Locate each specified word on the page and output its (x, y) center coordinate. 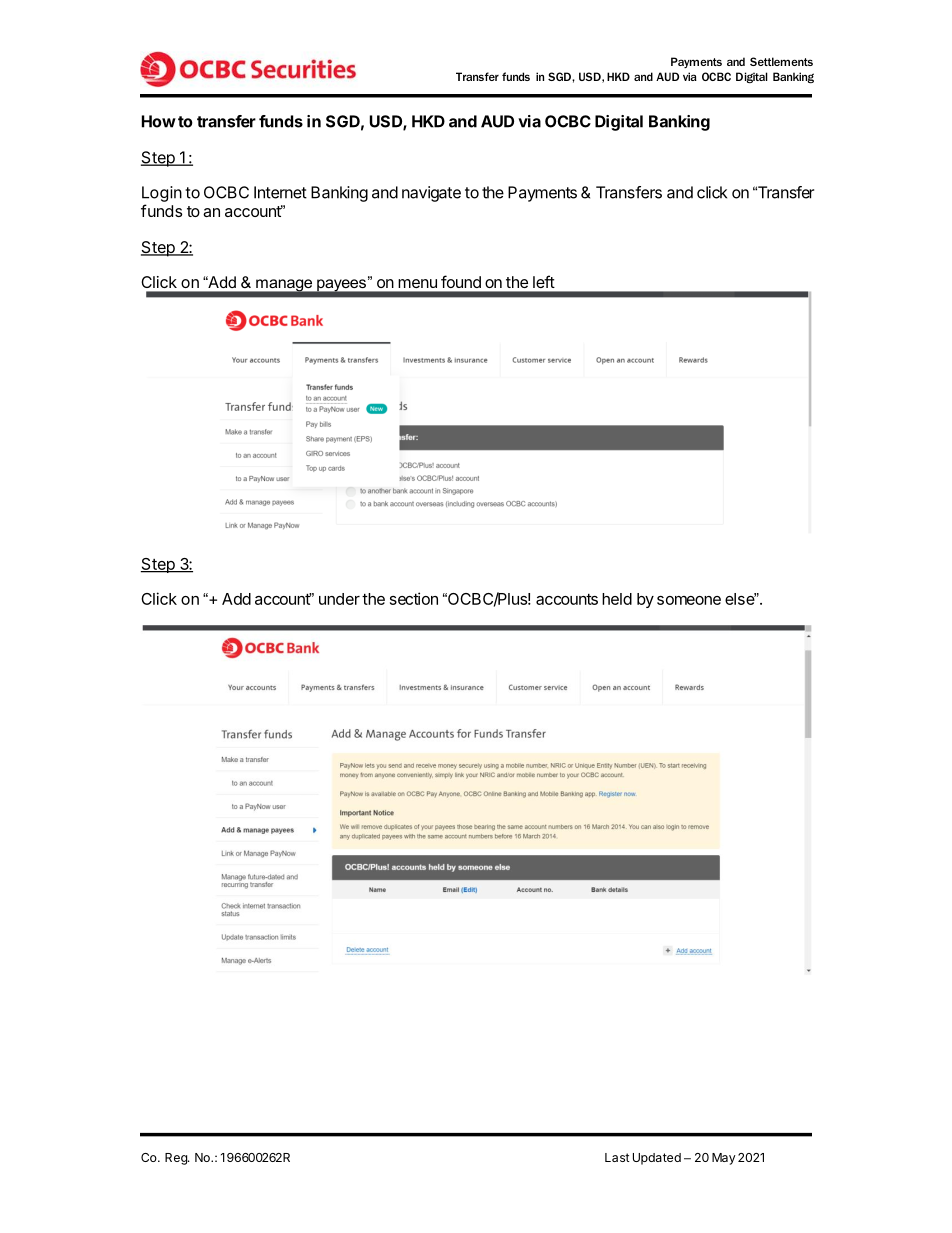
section (414, 598)
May (724, 1159)
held (617, 599)
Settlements (781, 61)
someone (689, 600)
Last (617, 1157)
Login (162, 194)
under (339, 599)
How (159, 121)
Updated (657, 1159)
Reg (177, 1159)
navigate (431, 194)
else (740, 599)
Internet (280, 192)
